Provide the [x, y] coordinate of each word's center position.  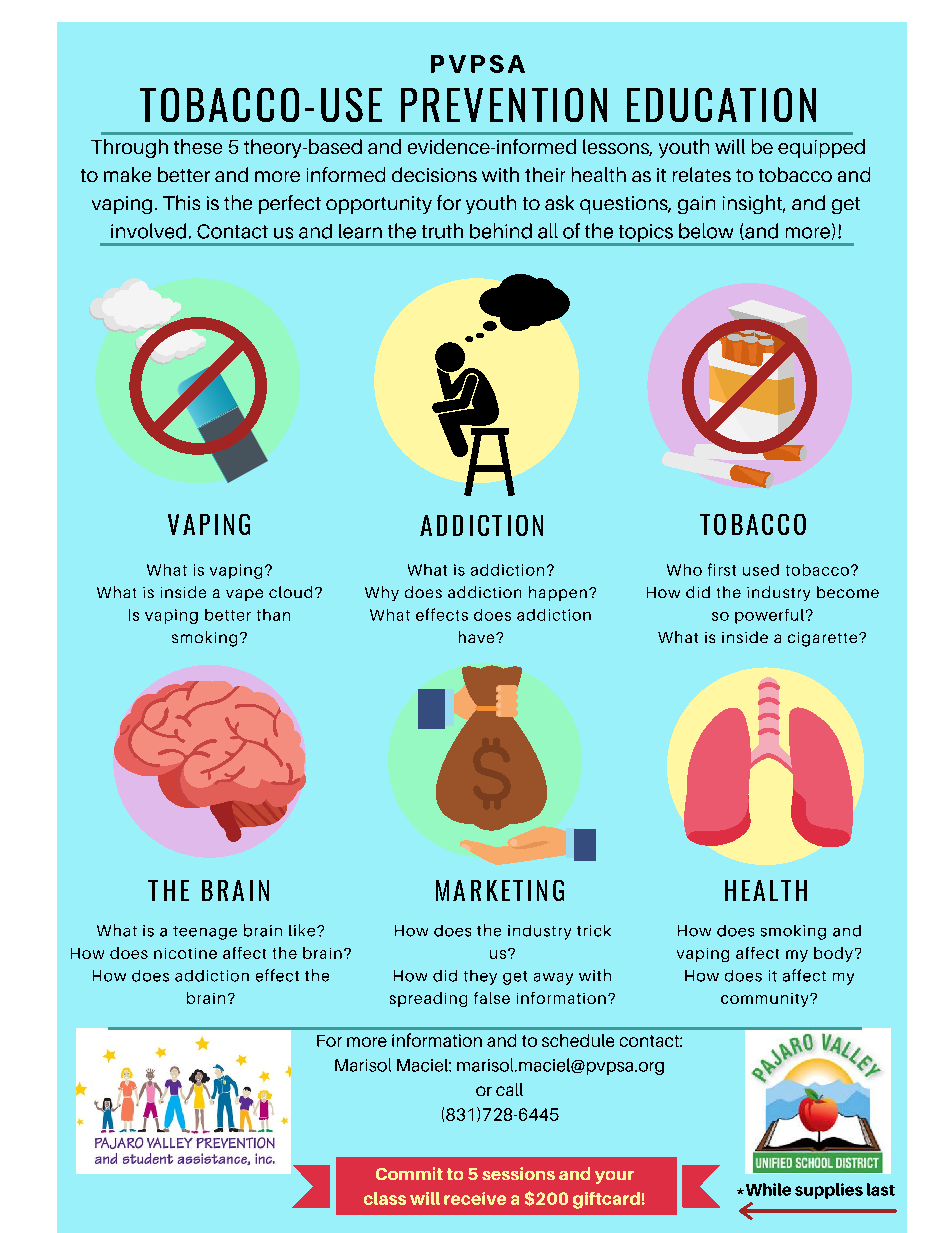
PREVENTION [504, 105]
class [385, 1198]
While [767, 1189]
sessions [518, 1173]
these [198, 146]
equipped [821, 148]
